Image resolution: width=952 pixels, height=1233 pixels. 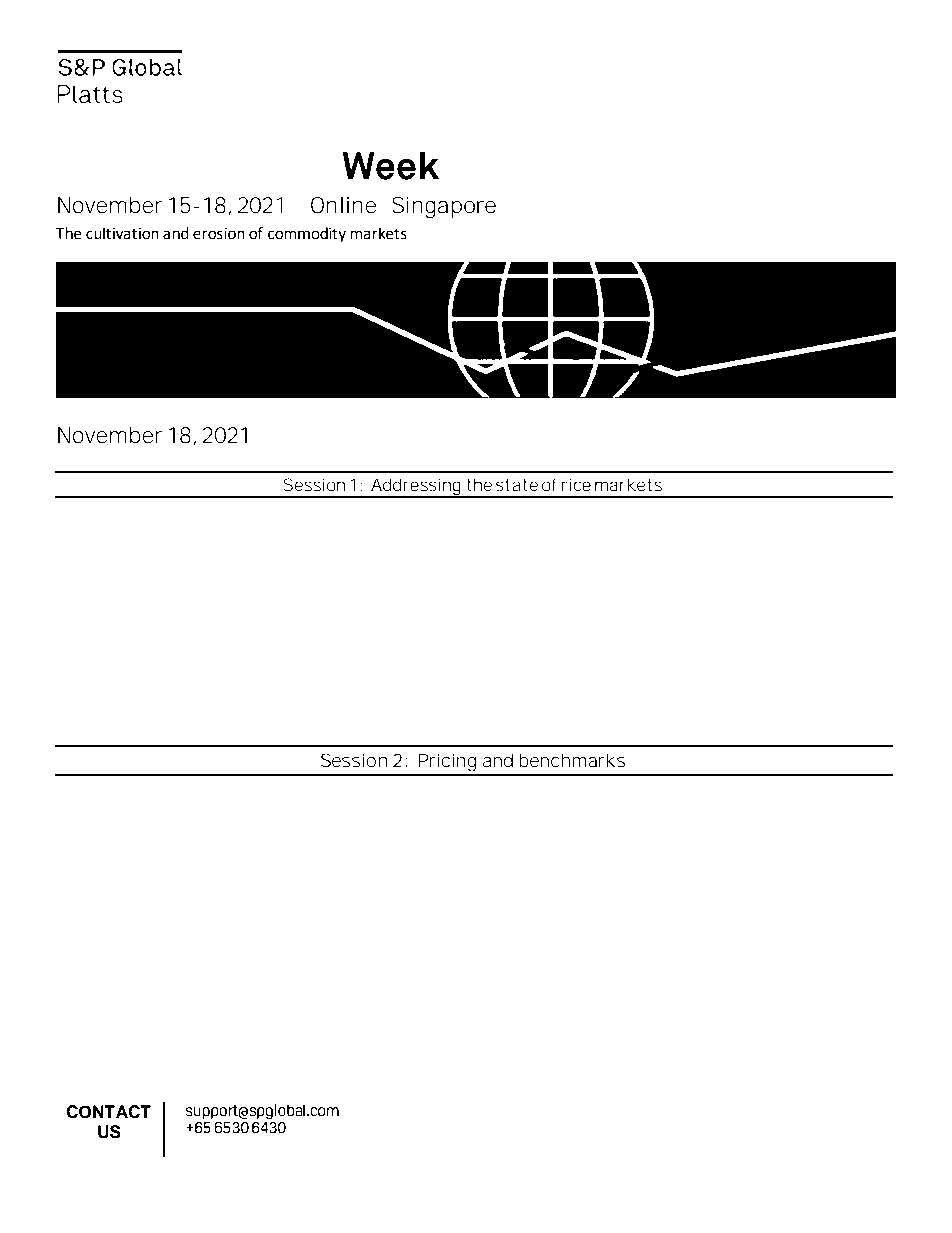 I want to click on commodity, so click(x=307, y=235).
